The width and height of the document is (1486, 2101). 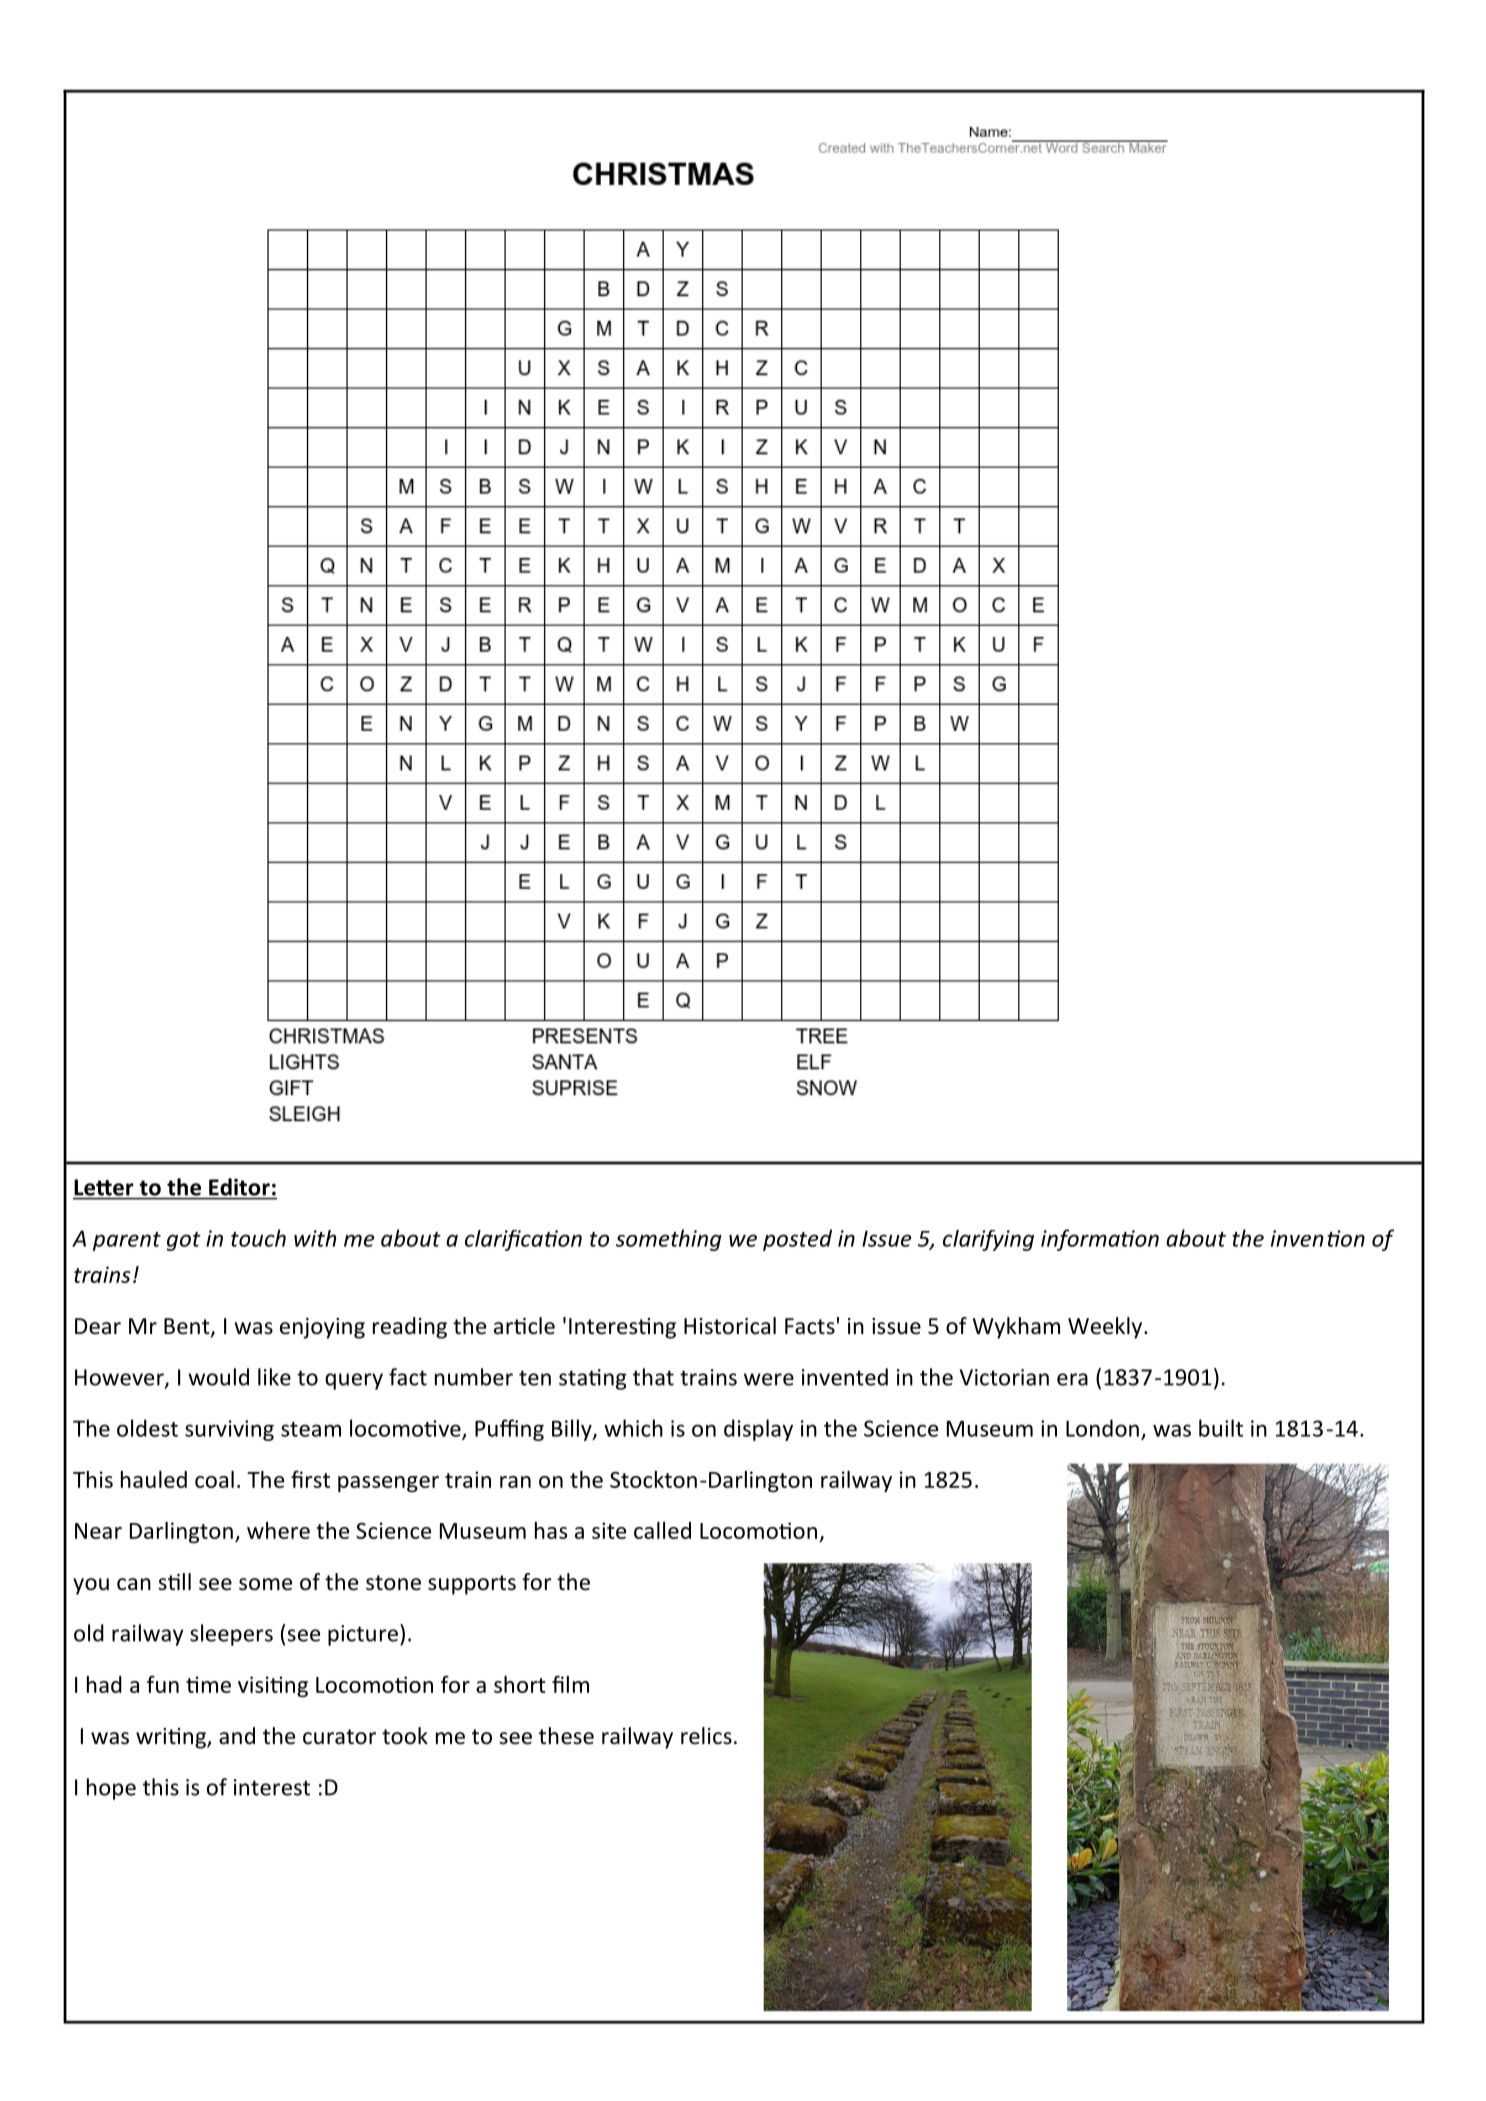 I want to click on these, so click(x=566, y=1736).
